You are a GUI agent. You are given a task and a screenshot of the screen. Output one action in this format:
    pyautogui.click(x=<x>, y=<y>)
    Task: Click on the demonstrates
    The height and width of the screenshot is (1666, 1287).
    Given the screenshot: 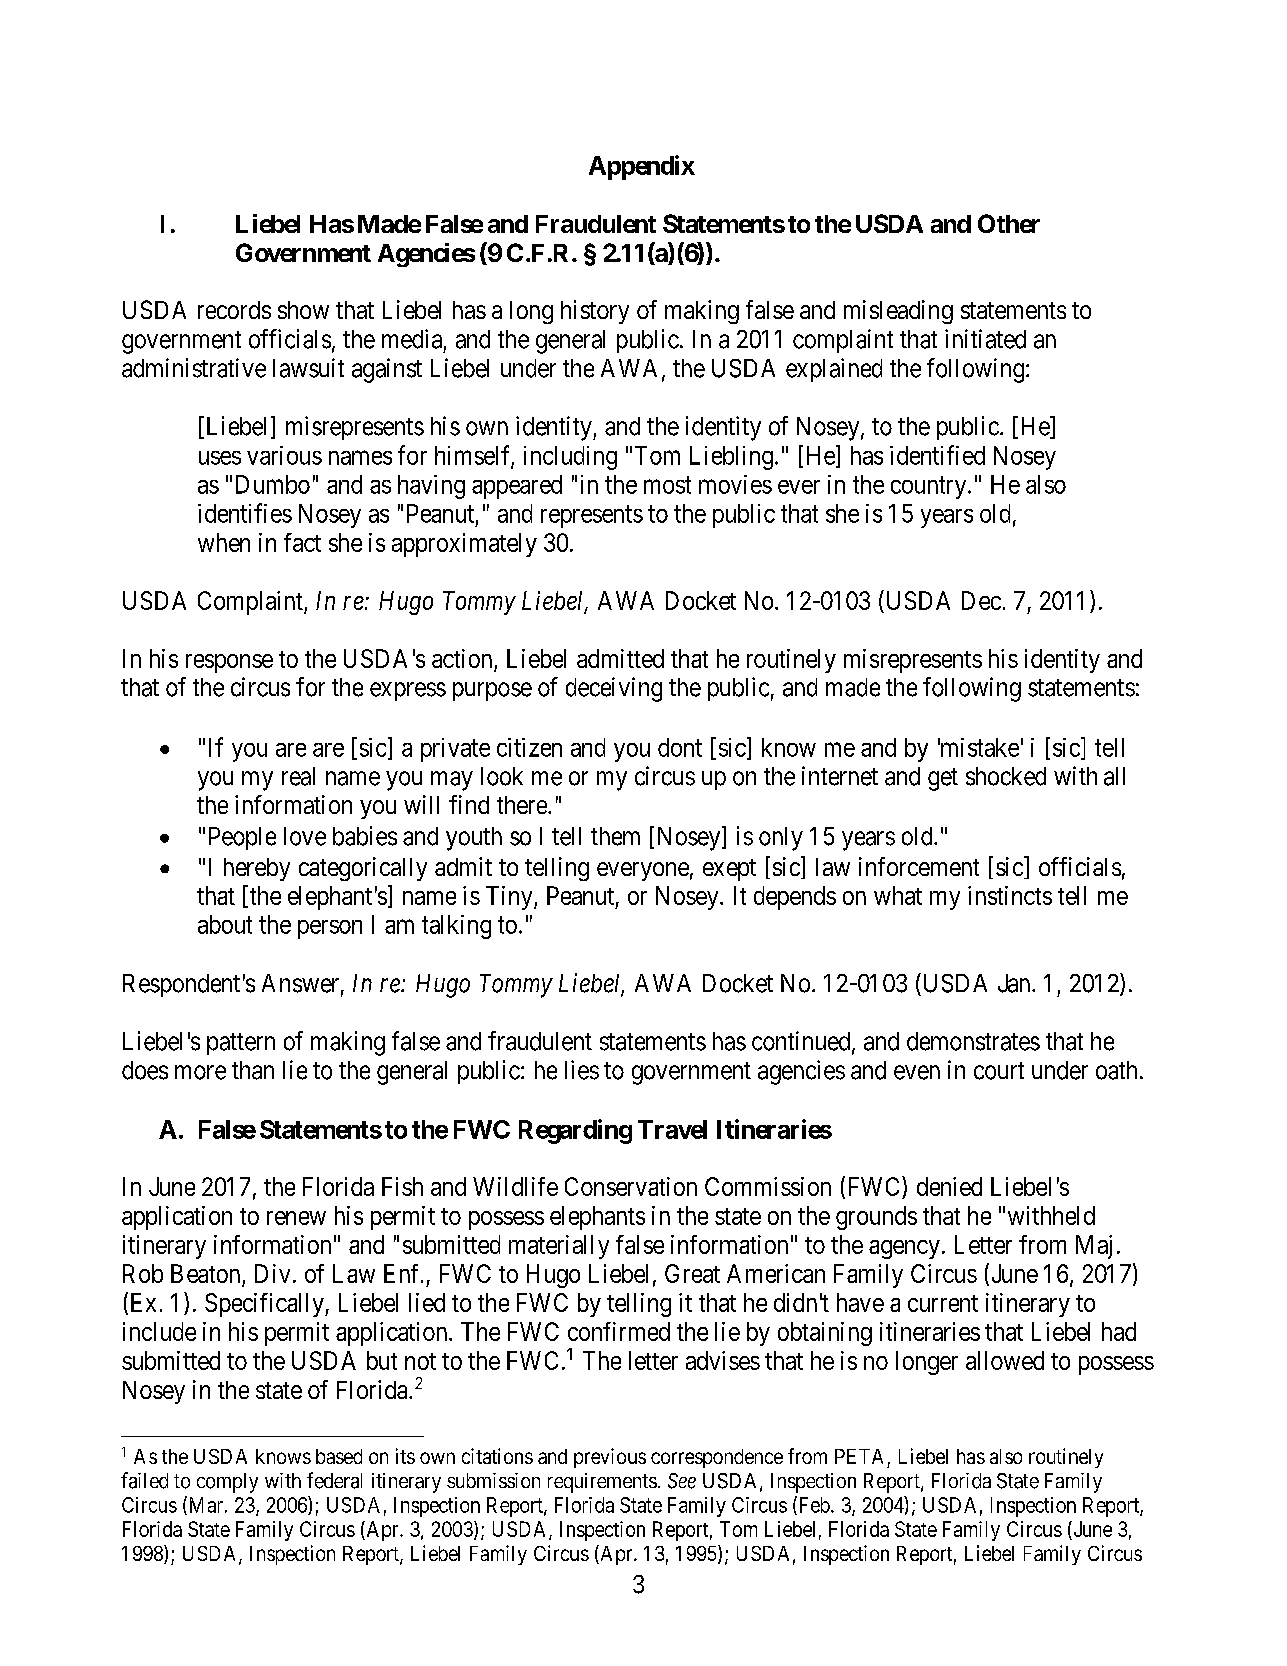 What is the action you would take?
    pyautogui.click(x=973, y=1041)
